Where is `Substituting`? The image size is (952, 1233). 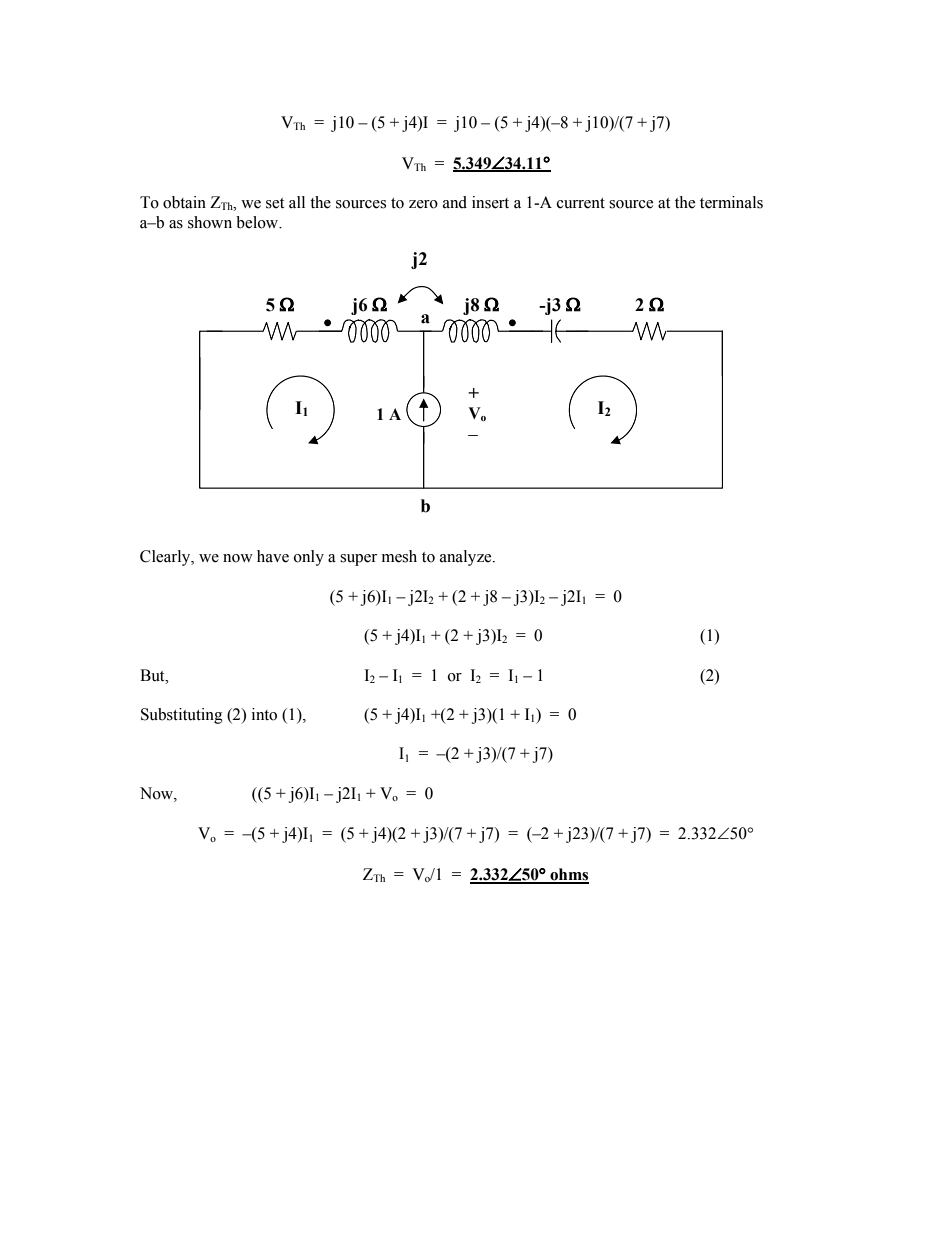
Substituting is located at coordinates (182, 716).
